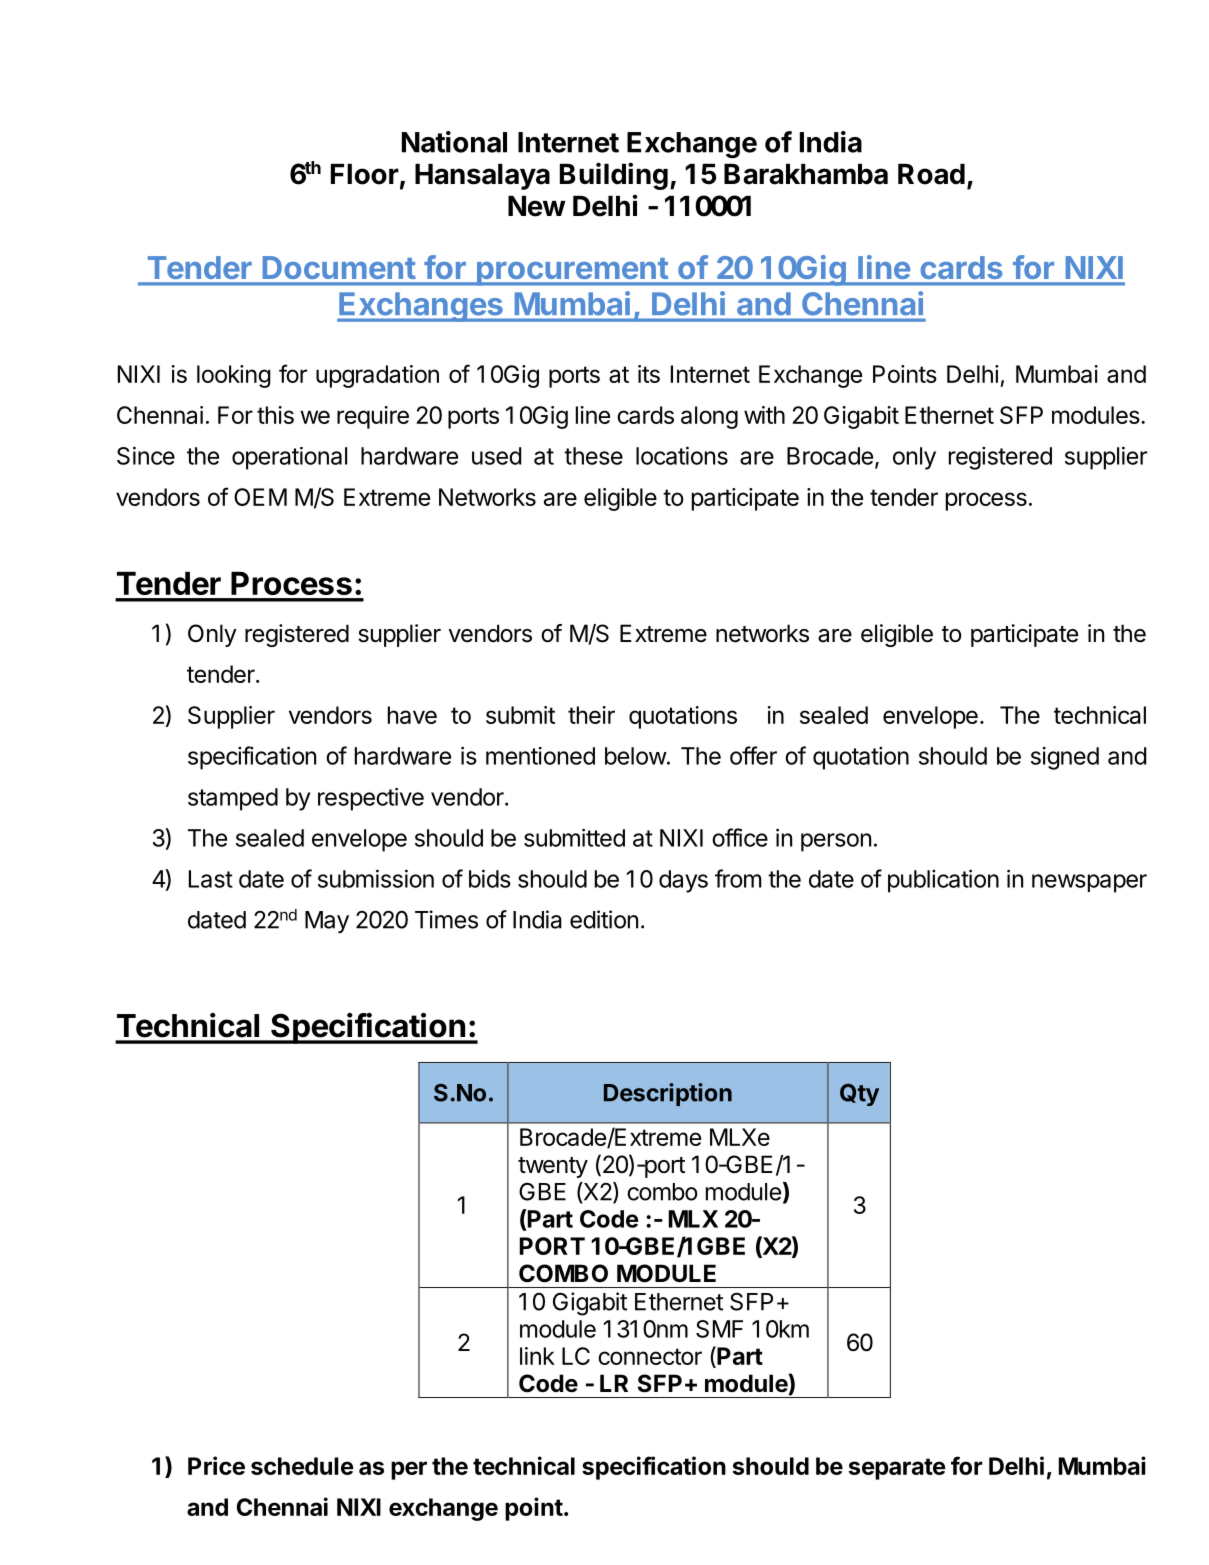  I want to click on this, so click(275, 415).
